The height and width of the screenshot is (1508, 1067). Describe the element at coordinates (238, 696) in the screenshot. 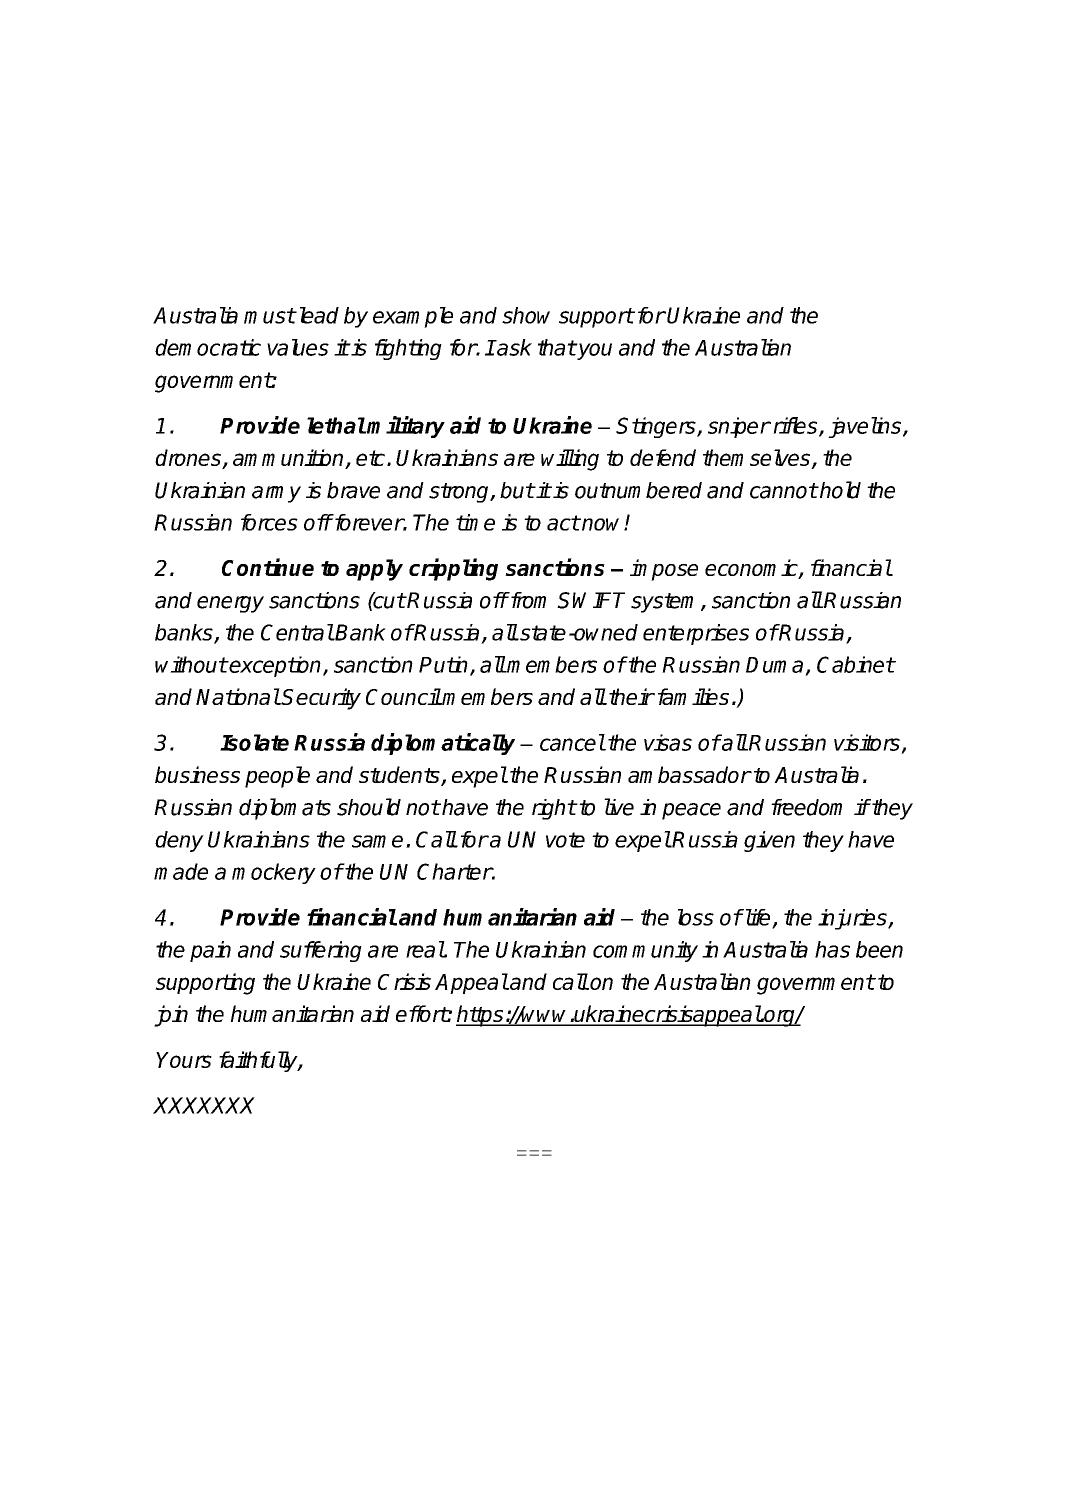

I see `National` at that location.
